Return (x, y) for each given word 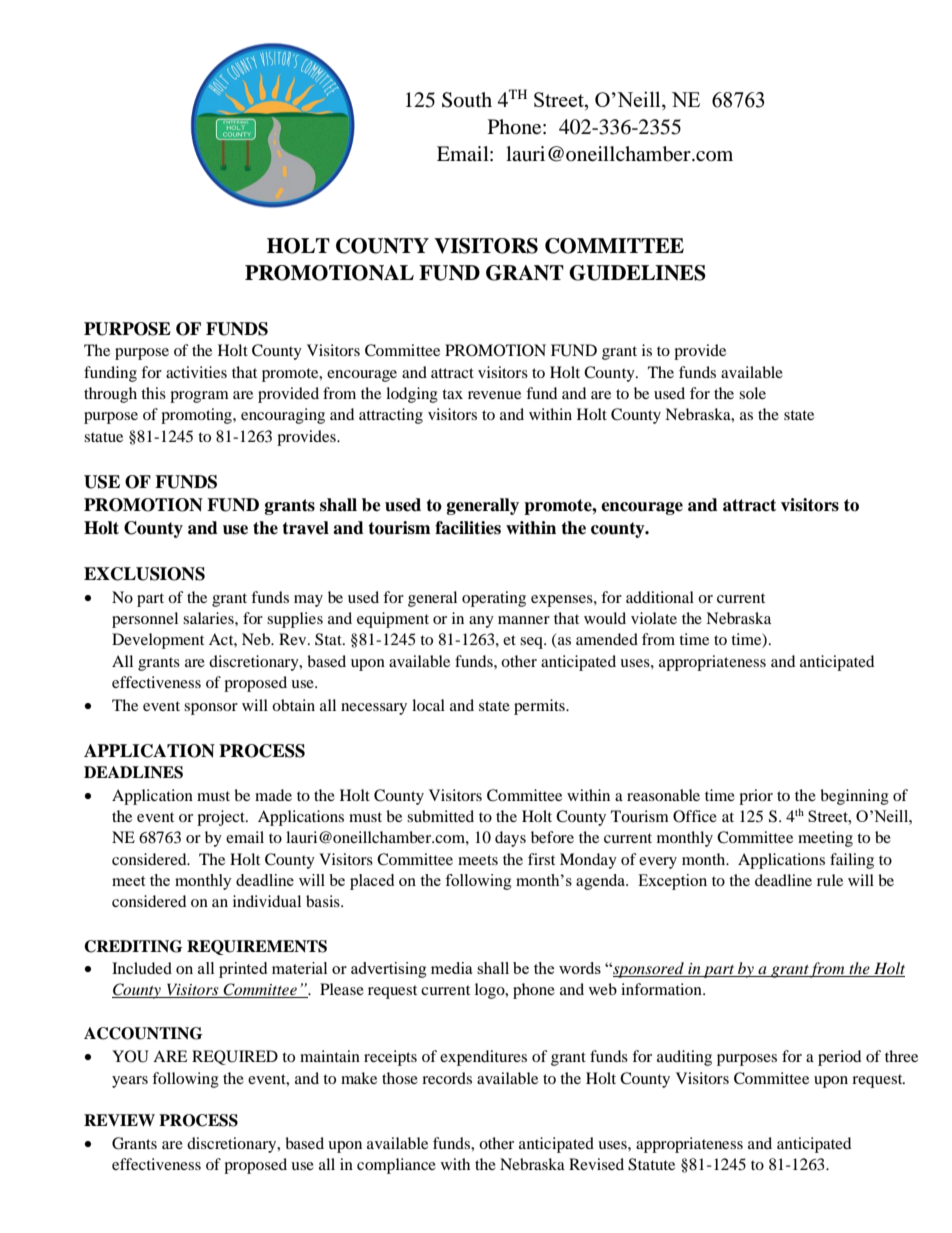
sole (752, 393)
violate (654, 618)
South (467, 100)
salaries (209, 618)
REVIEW (119, 1120)
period (839, 1058)
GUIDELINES (637, 273)
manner (524, 620)
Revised (596, 1164)
